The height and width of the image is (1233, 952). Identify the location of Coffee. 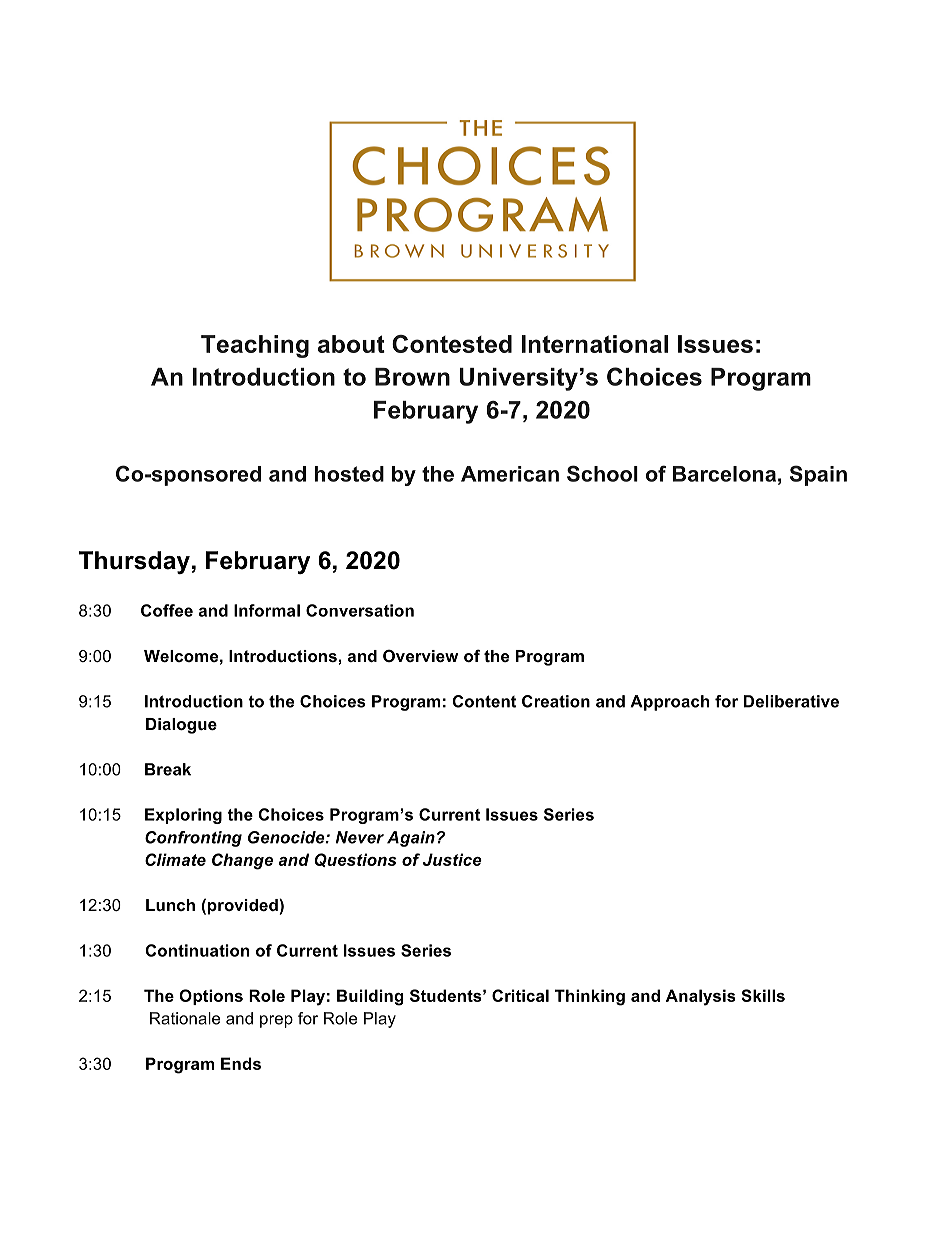
(167, 610).
